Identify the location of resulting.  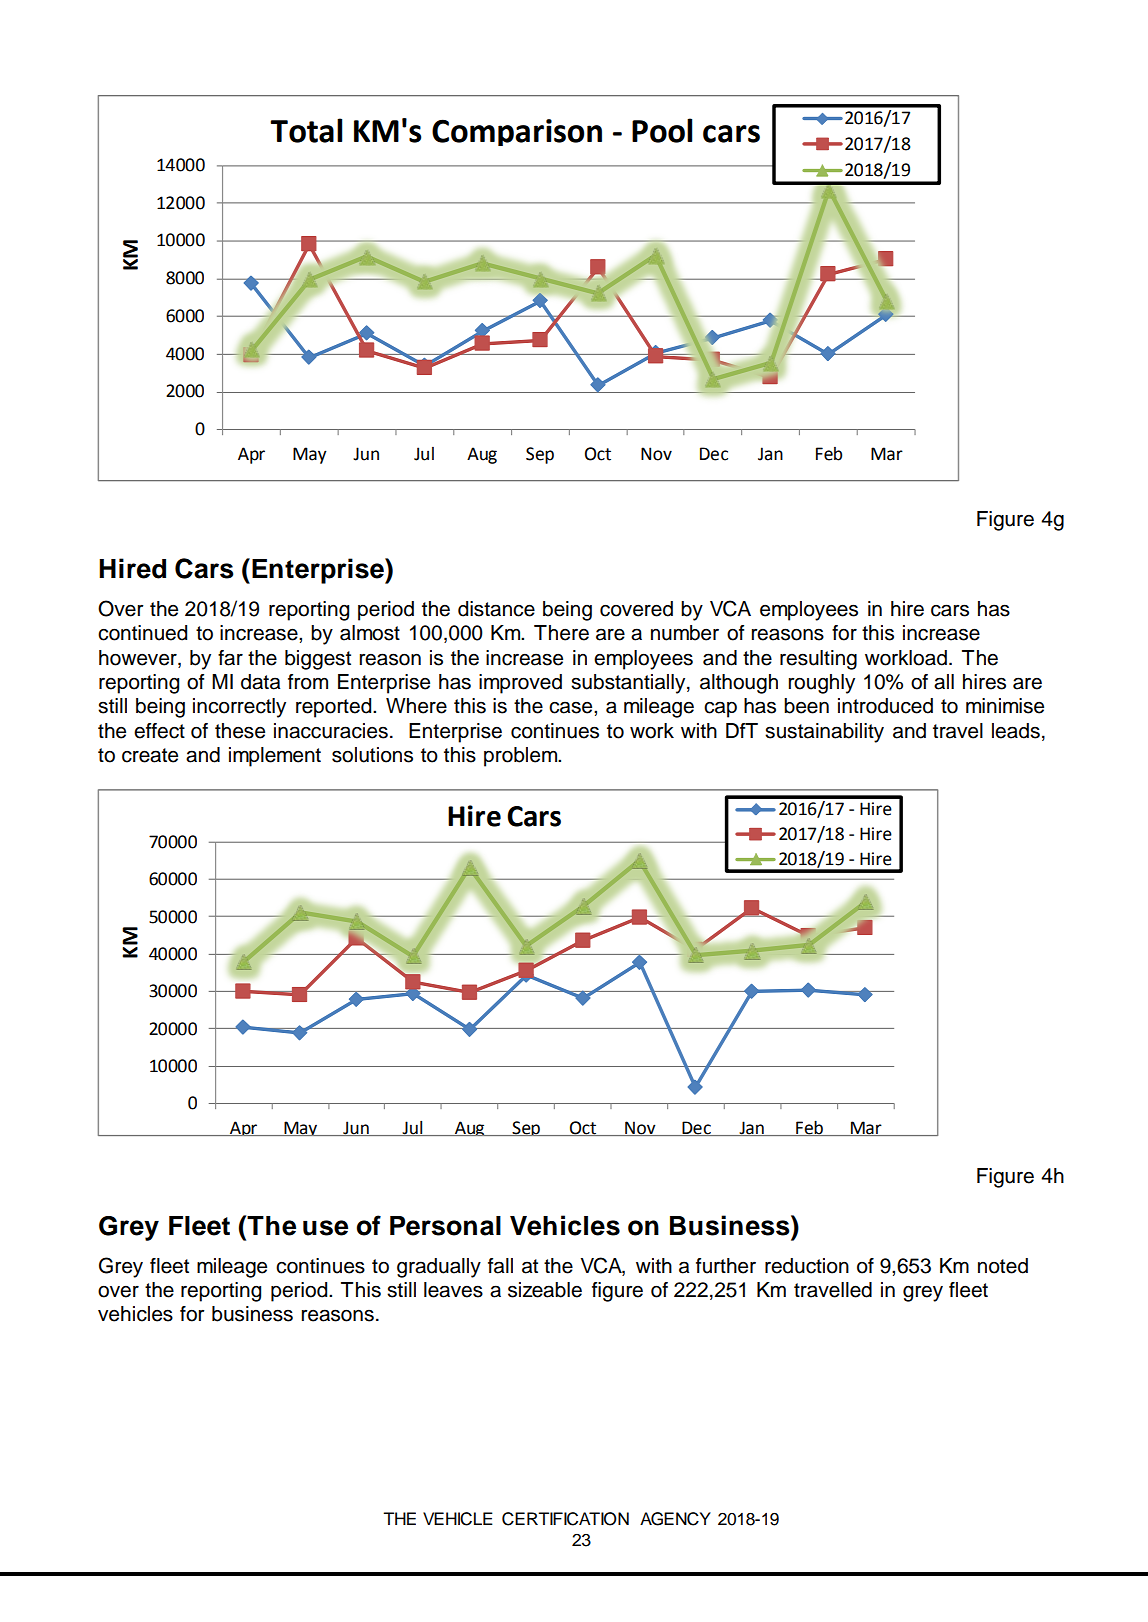
(818, 660).
